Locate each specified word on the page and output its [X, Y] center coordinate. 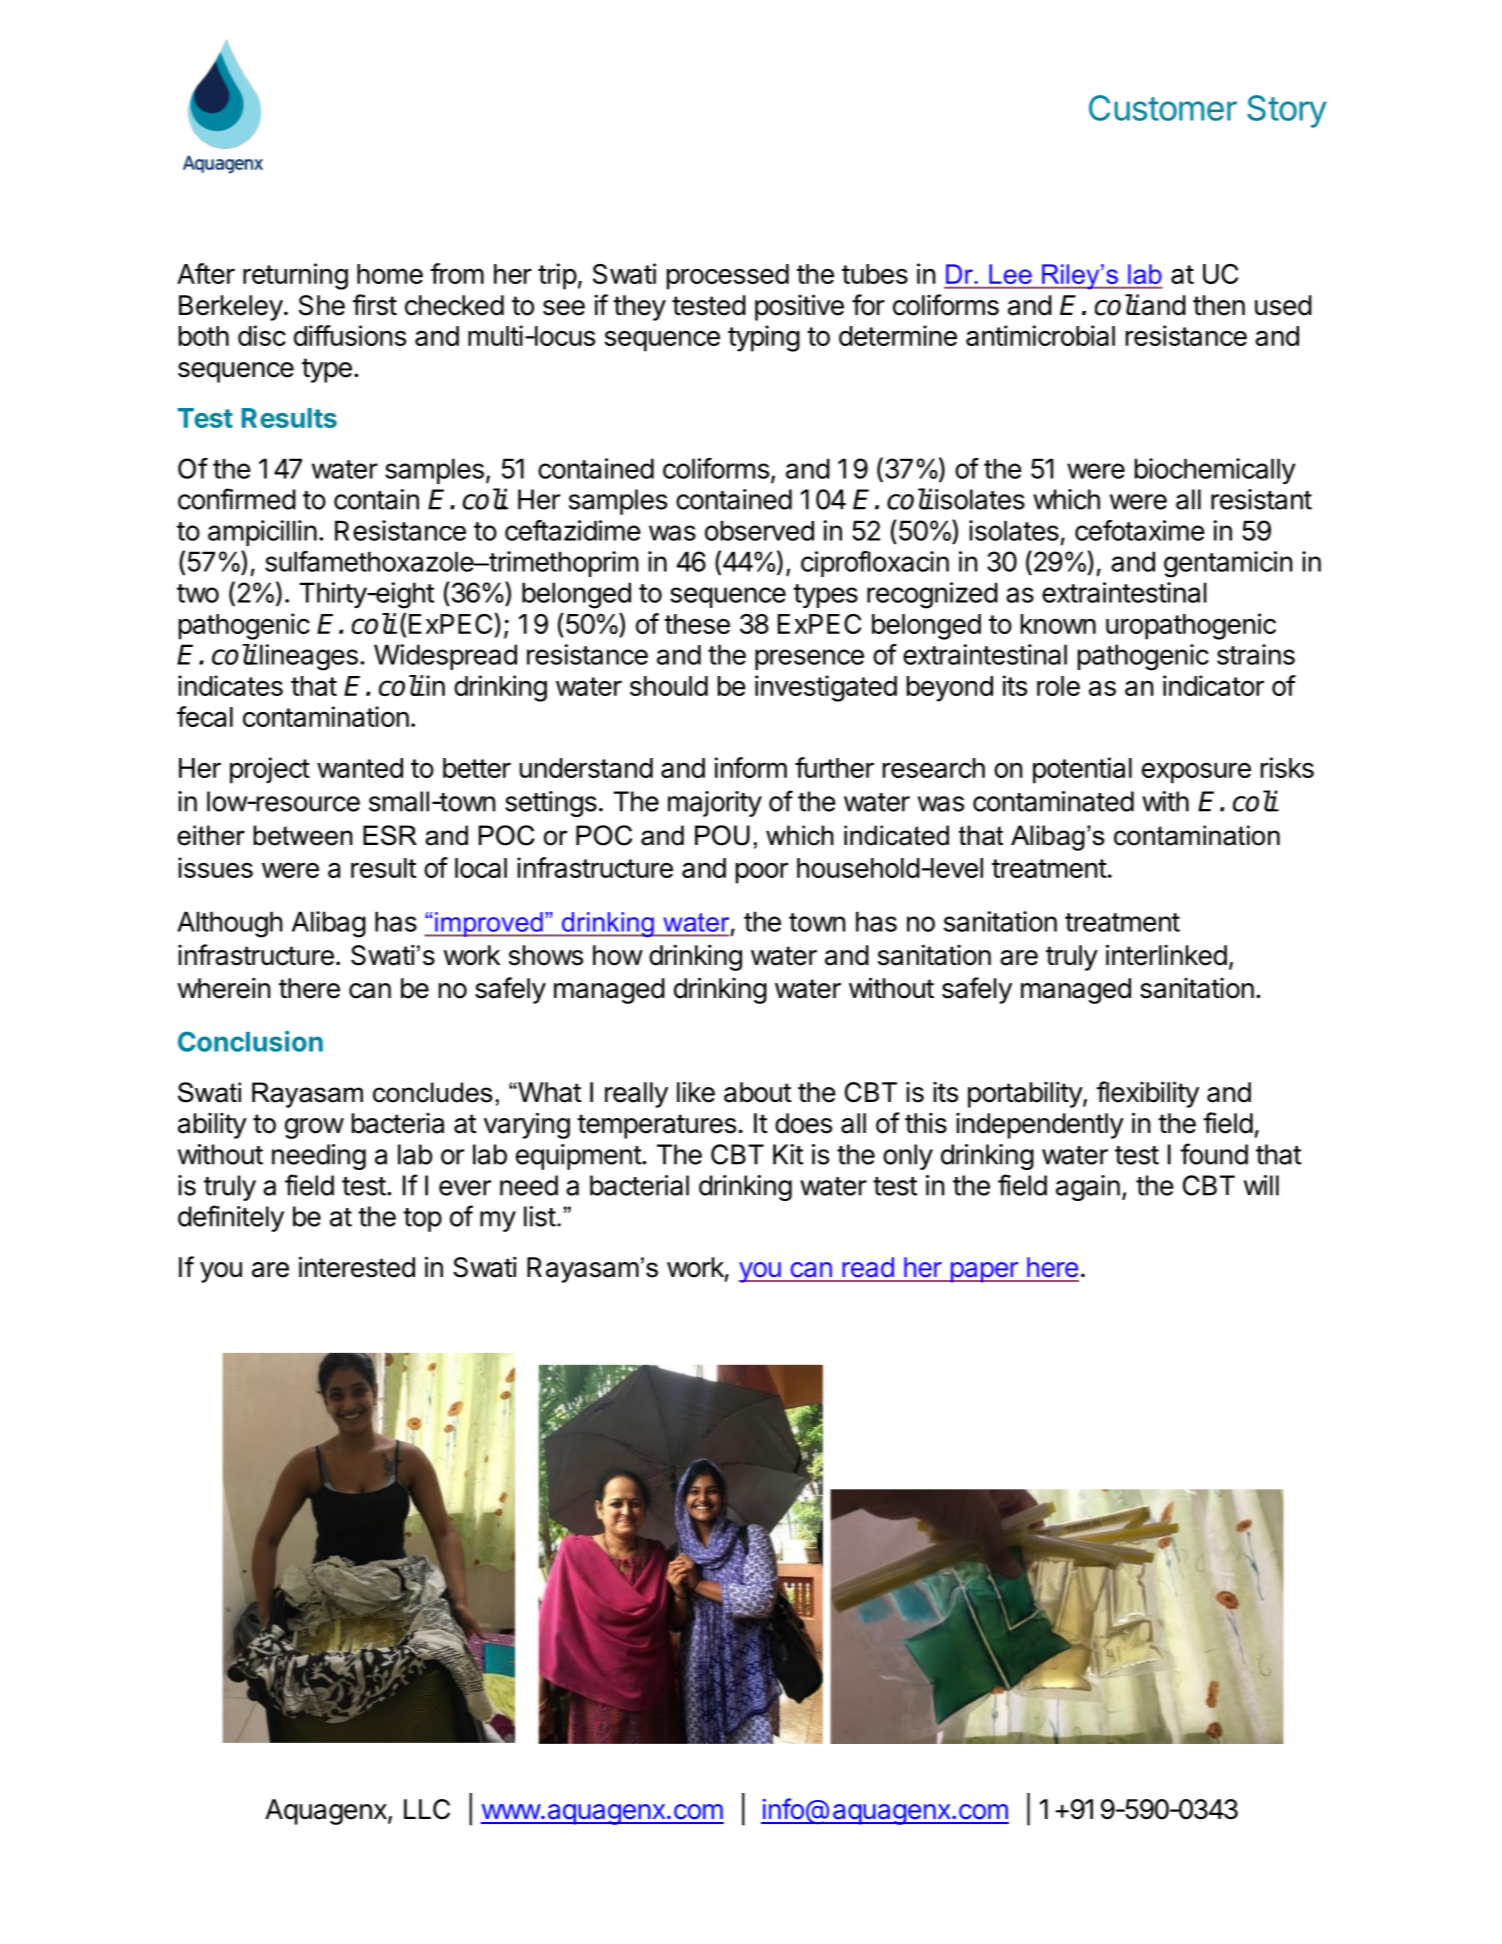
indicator [1213, 685]
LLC [427, 1809]
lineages [307, 657]
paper [984, 1272]
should [669, 686]
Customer [1163, 108]
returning [295, 276]
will [1261, 1185]
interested [357, 1267]
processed [728, 277]
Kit [788, 1154]
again [1088, 1188]
